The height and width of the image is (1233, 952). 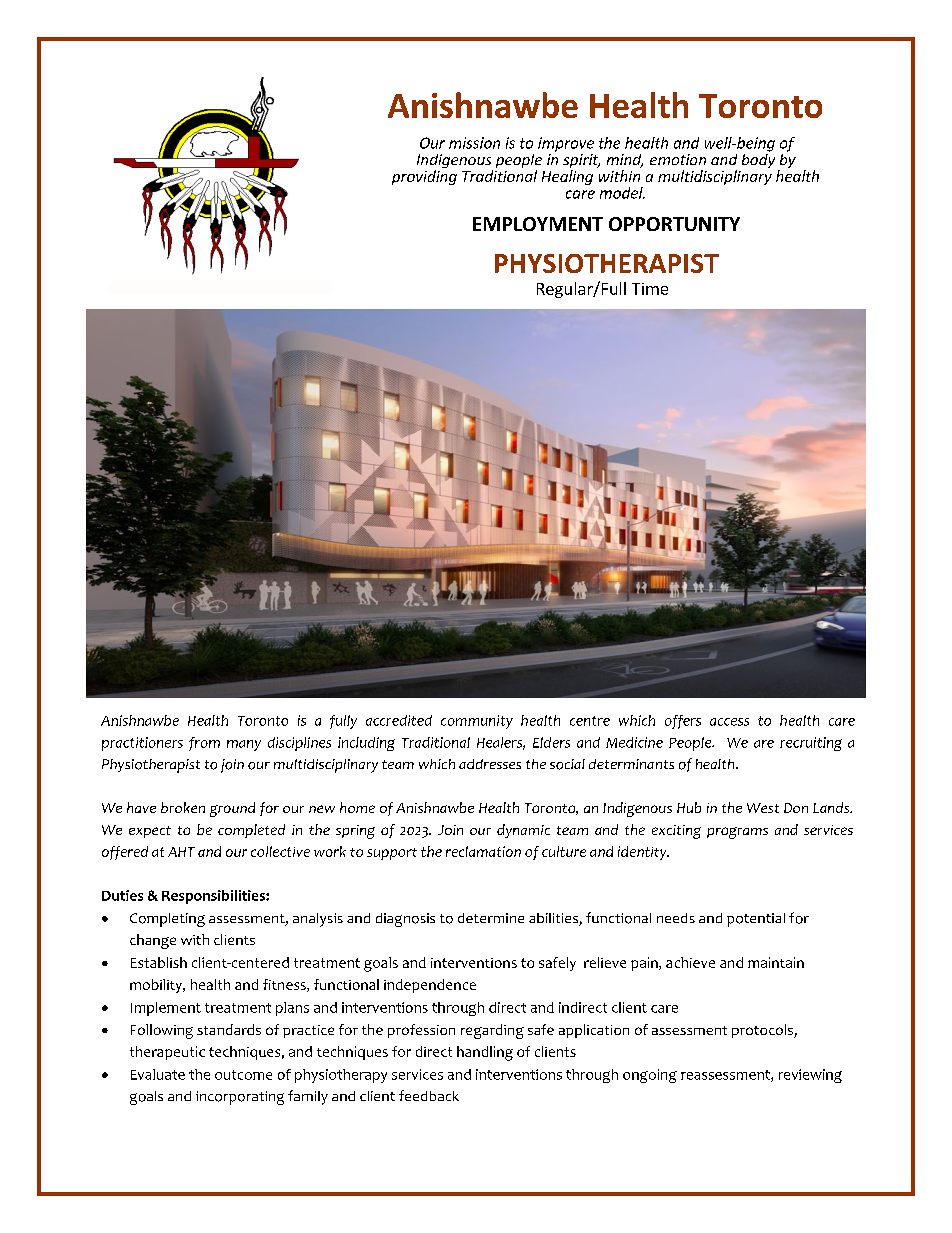 What do you see at coordinates (763, 808) in the image?
I see `West` at bounding box center [763, 808].
